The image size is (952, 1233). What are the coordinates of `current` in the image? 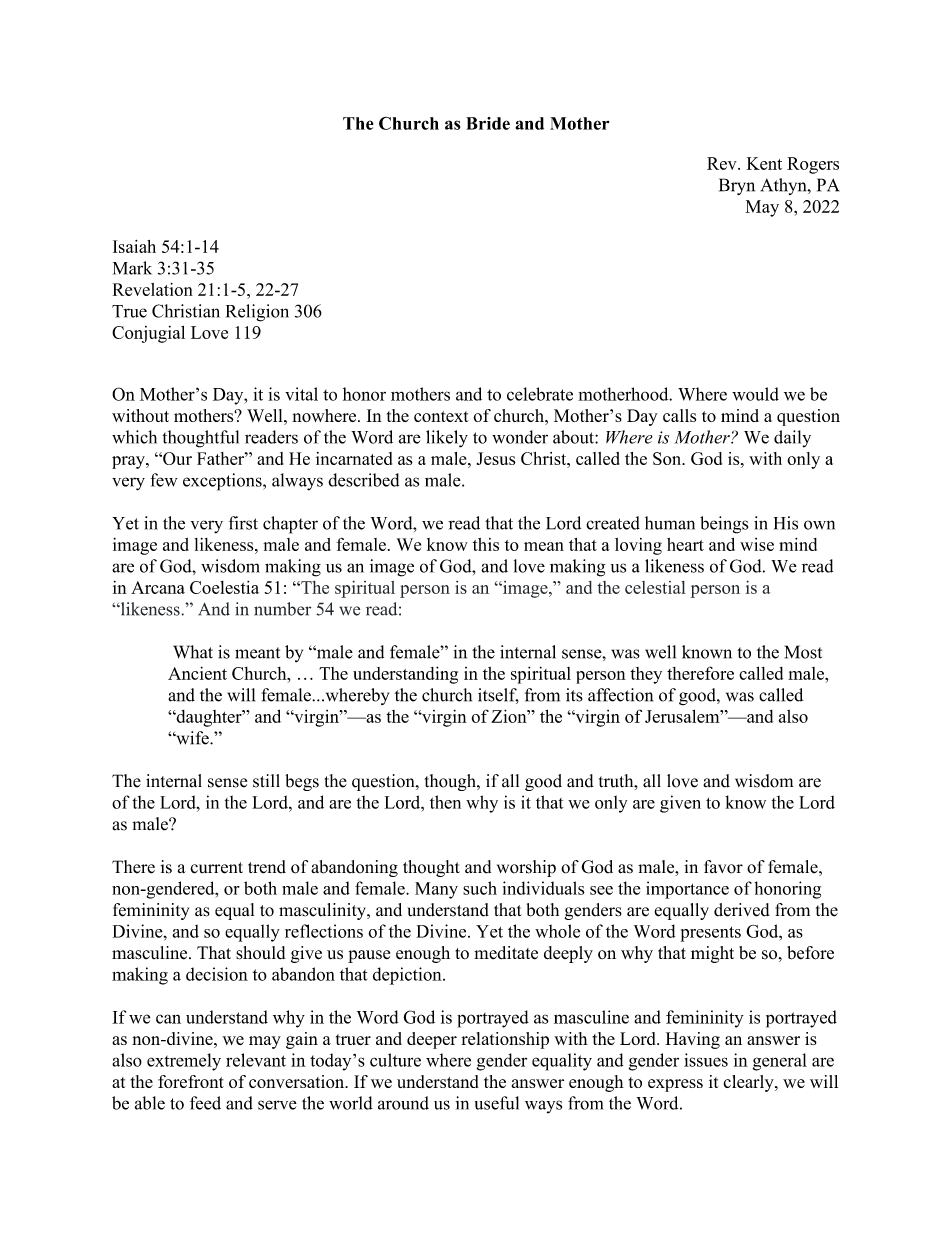 It's located at (216, 868).
